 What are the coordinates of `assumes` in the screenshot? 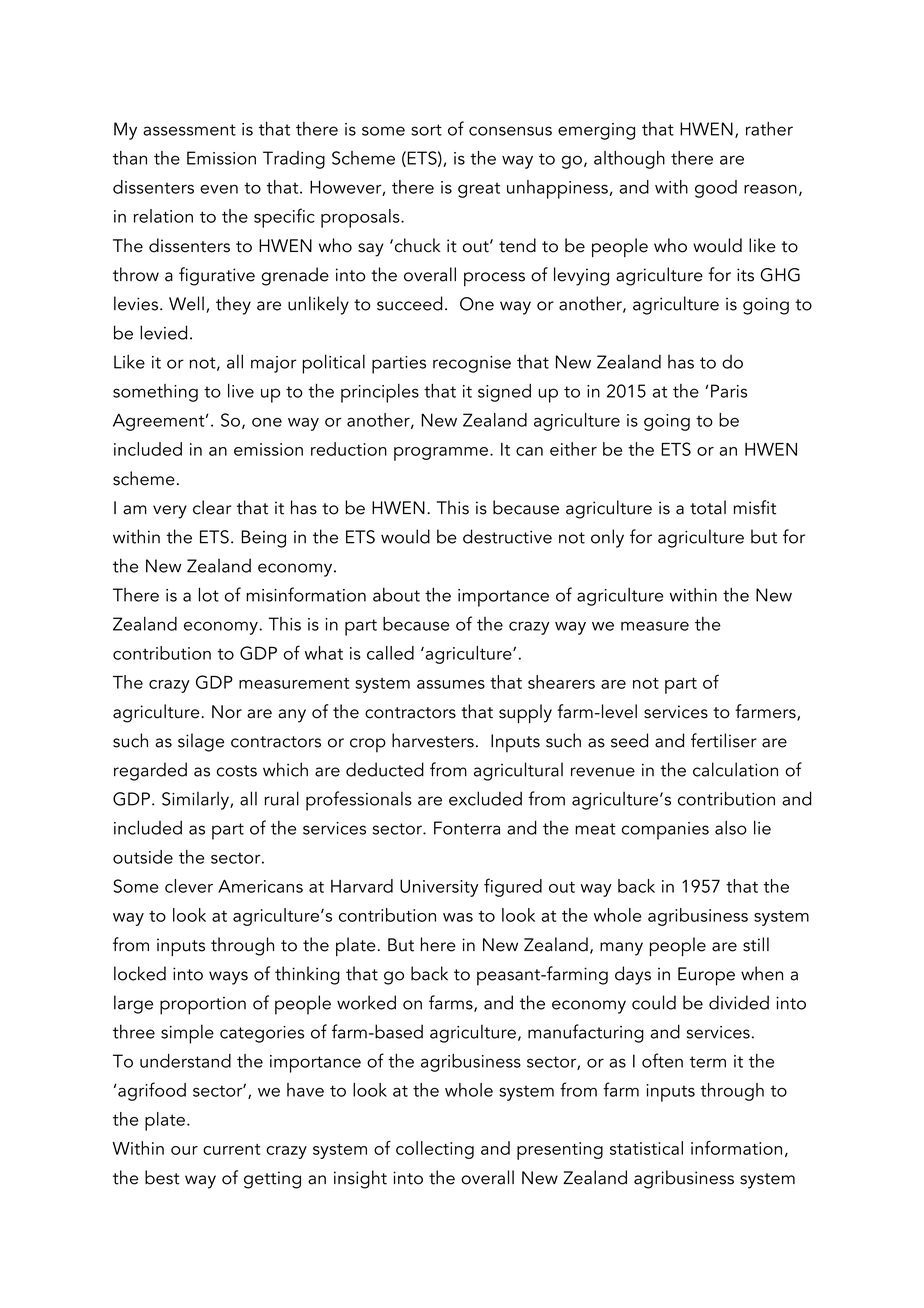 It's located at (451, 684).
